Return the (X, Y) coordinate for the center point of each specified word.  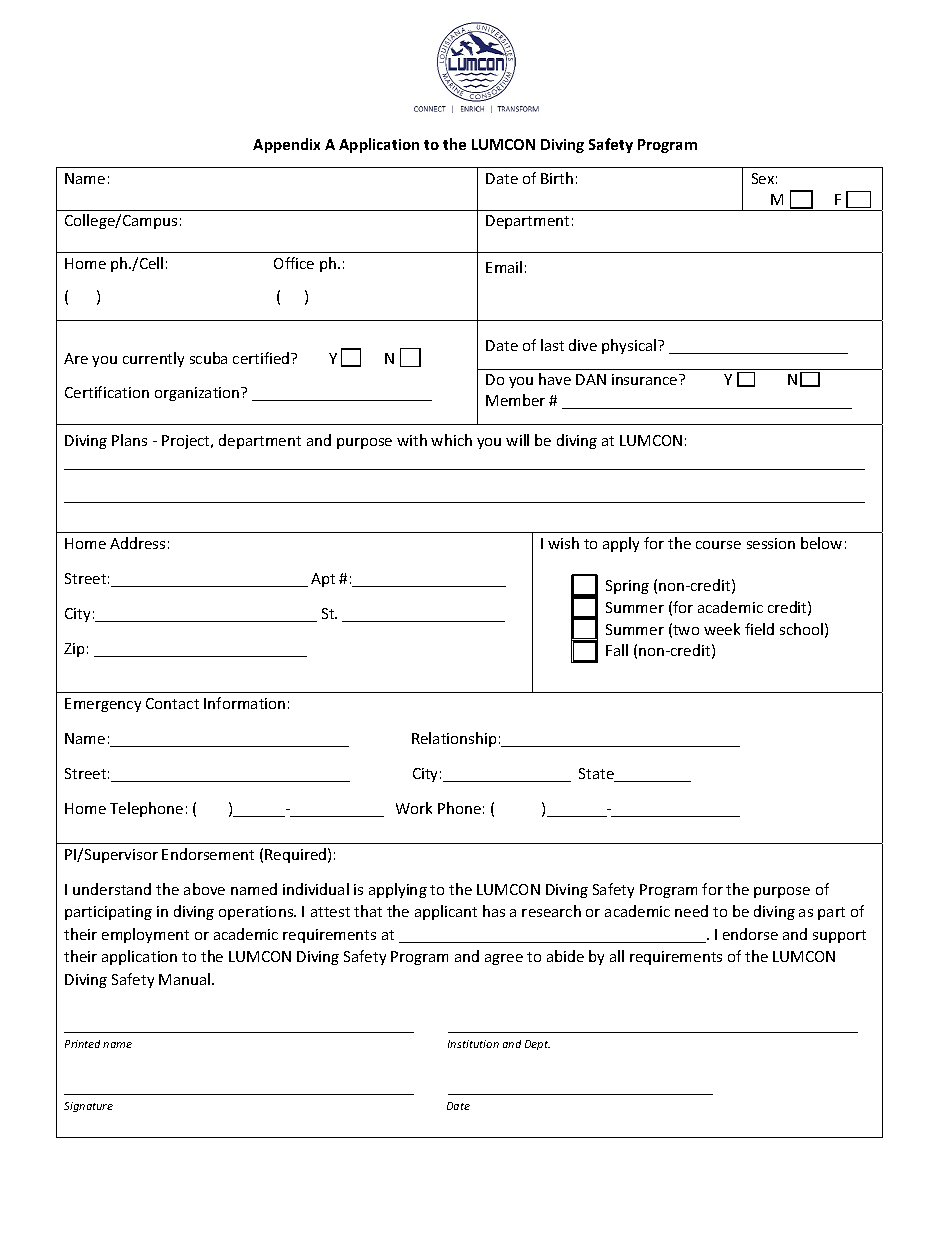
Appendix (286, 145)
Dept (537, 1045)
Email (504, 267)
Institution (473, 1044)
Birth (557, 178)
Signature (88, 1107)
